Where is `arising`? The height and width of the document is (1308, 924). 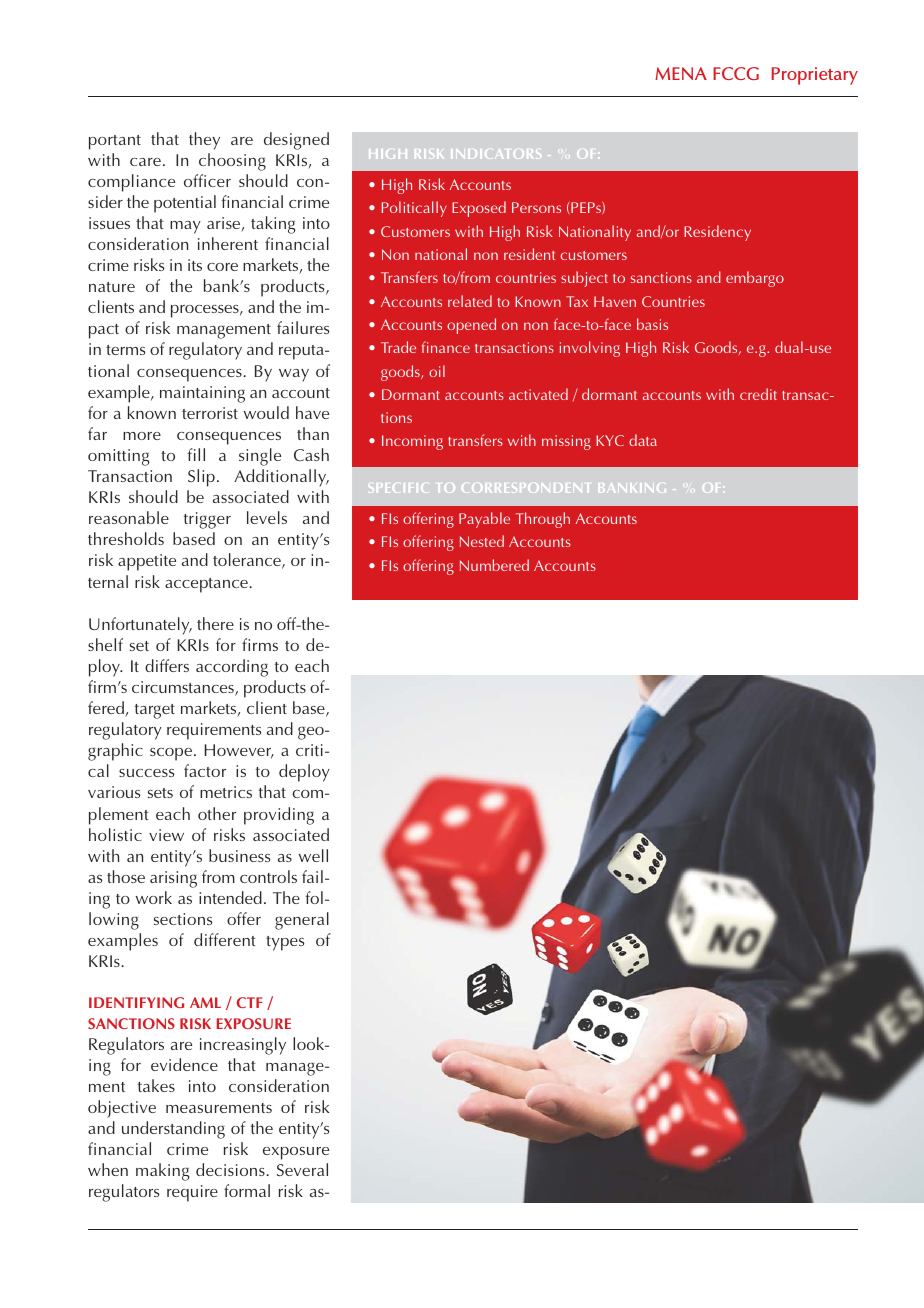
arising is located at coordinates (173, 879).
